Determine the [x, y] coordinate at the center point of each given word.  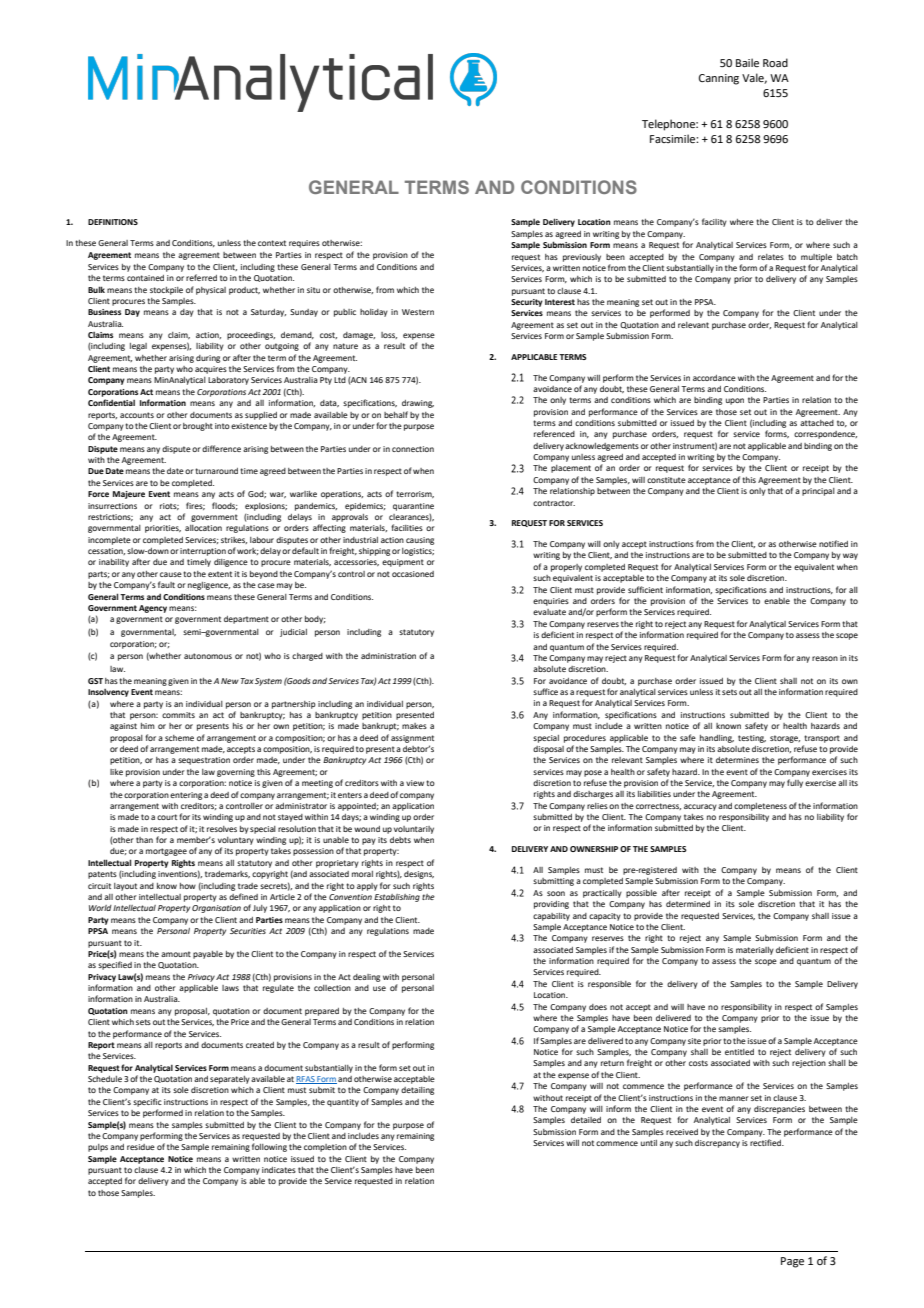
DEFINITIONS [113, 222]
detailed [586, 1120]
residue [141, 1147]
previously [582, 258]
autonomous [208, 656]
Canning [719, 79]
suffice [545, 691]
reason [825, 658]
